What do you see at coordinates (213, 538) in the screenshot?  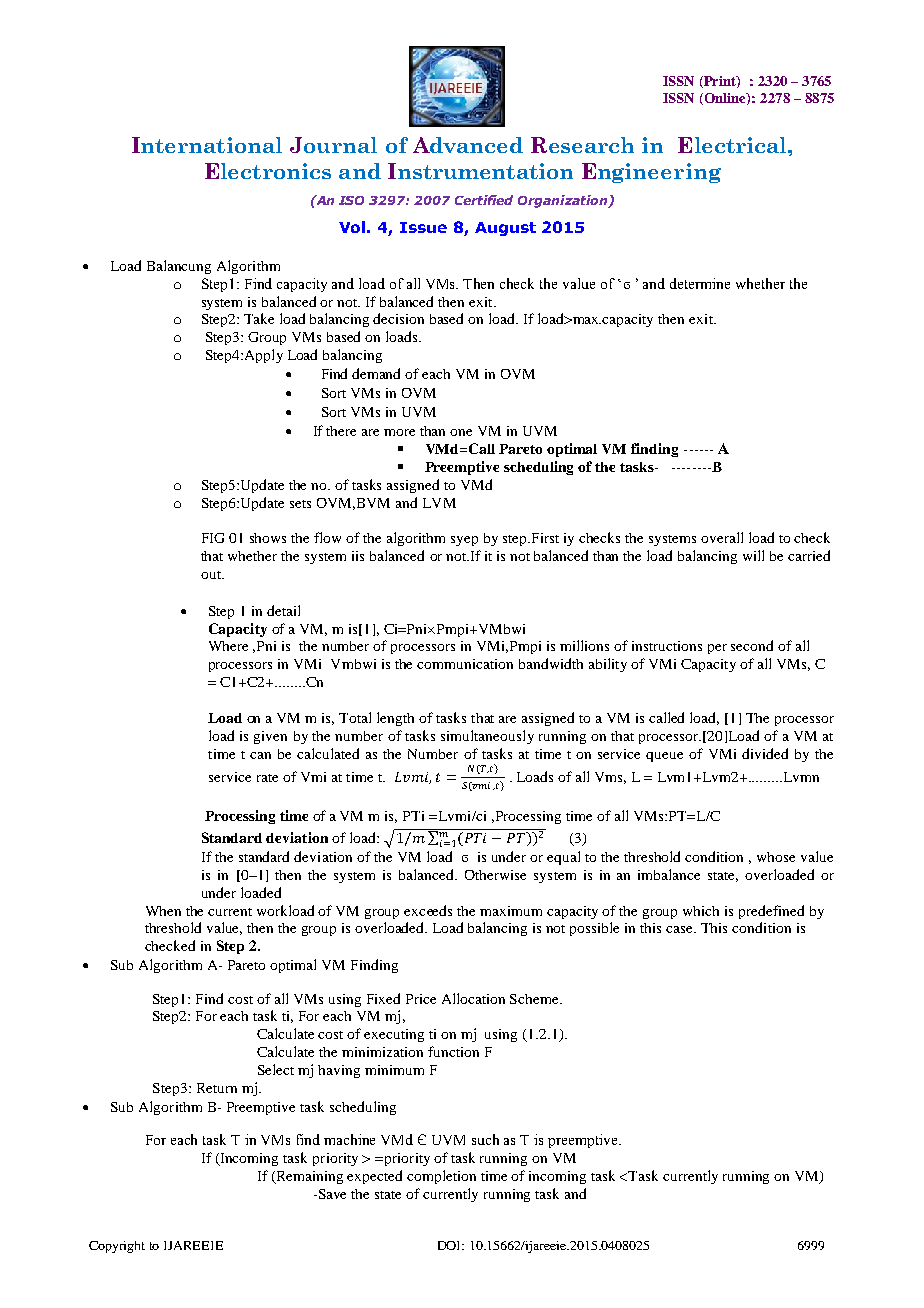 I see `FIG` at bounding box center [213, 538].
